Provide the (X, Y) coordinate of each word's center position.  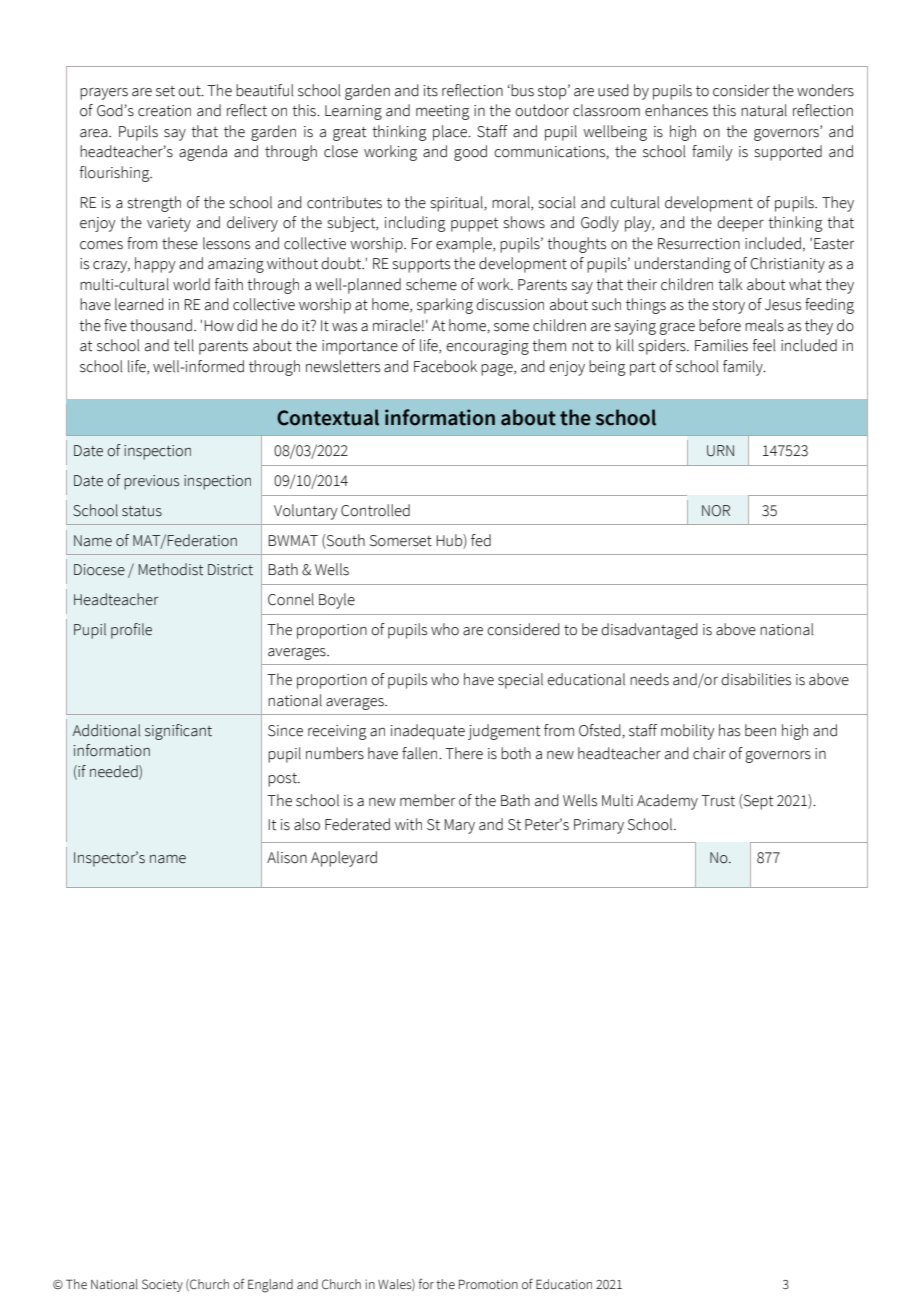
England (270, 1286)
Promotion (488, 1284)
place (451, 133)
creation (164, 111)
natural (764, 110)
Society (162, 1285)
